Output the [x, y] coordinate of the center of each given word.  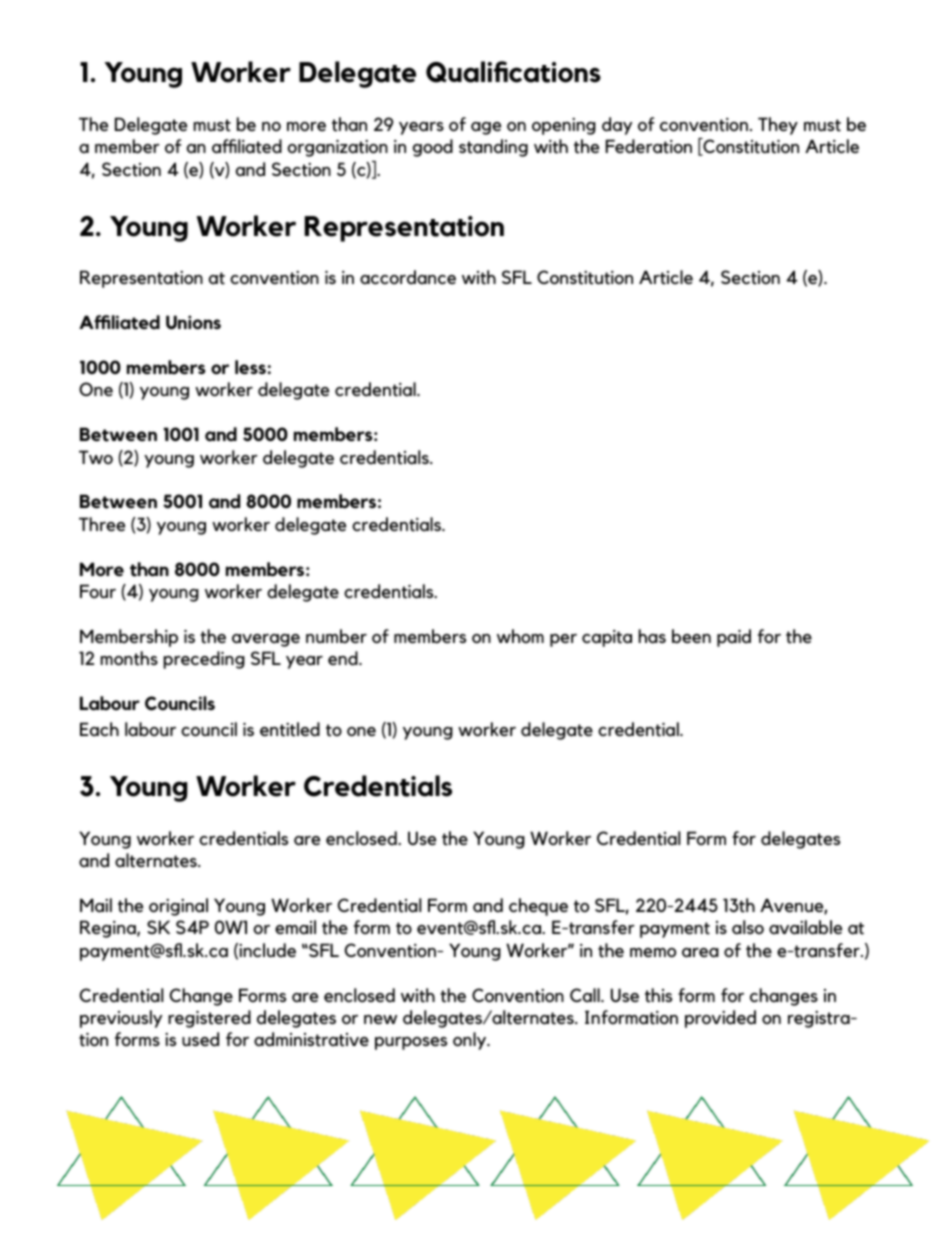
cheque [538, 907]
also [748, 927]
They [778, 126]
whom [520, 636]
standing [493, 148]
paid [734, 638]
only [471, 1041]
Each [99, 729]
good [433, 148]
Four [98, 591]
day [617, 126]
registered [209, 1019]
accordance [408, 277]
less [250, 367]
